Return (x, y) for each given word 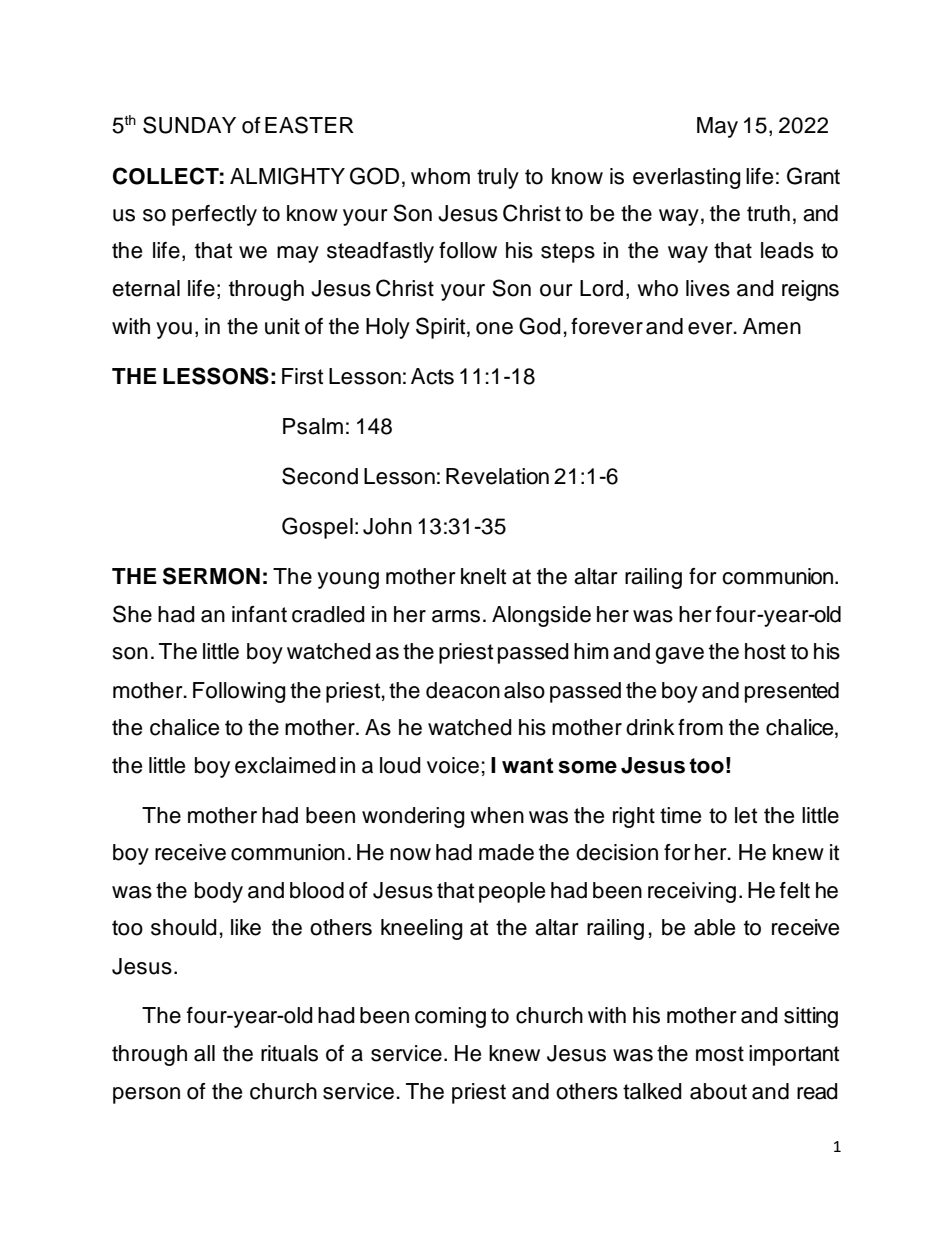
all (204, 1053)
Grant (813, 176)
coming (450, 1017)
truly (498, 178)
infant (259, 614)
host (765, 651)
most (720, 1054)
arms (456, 616)
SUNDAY (189, 125)
